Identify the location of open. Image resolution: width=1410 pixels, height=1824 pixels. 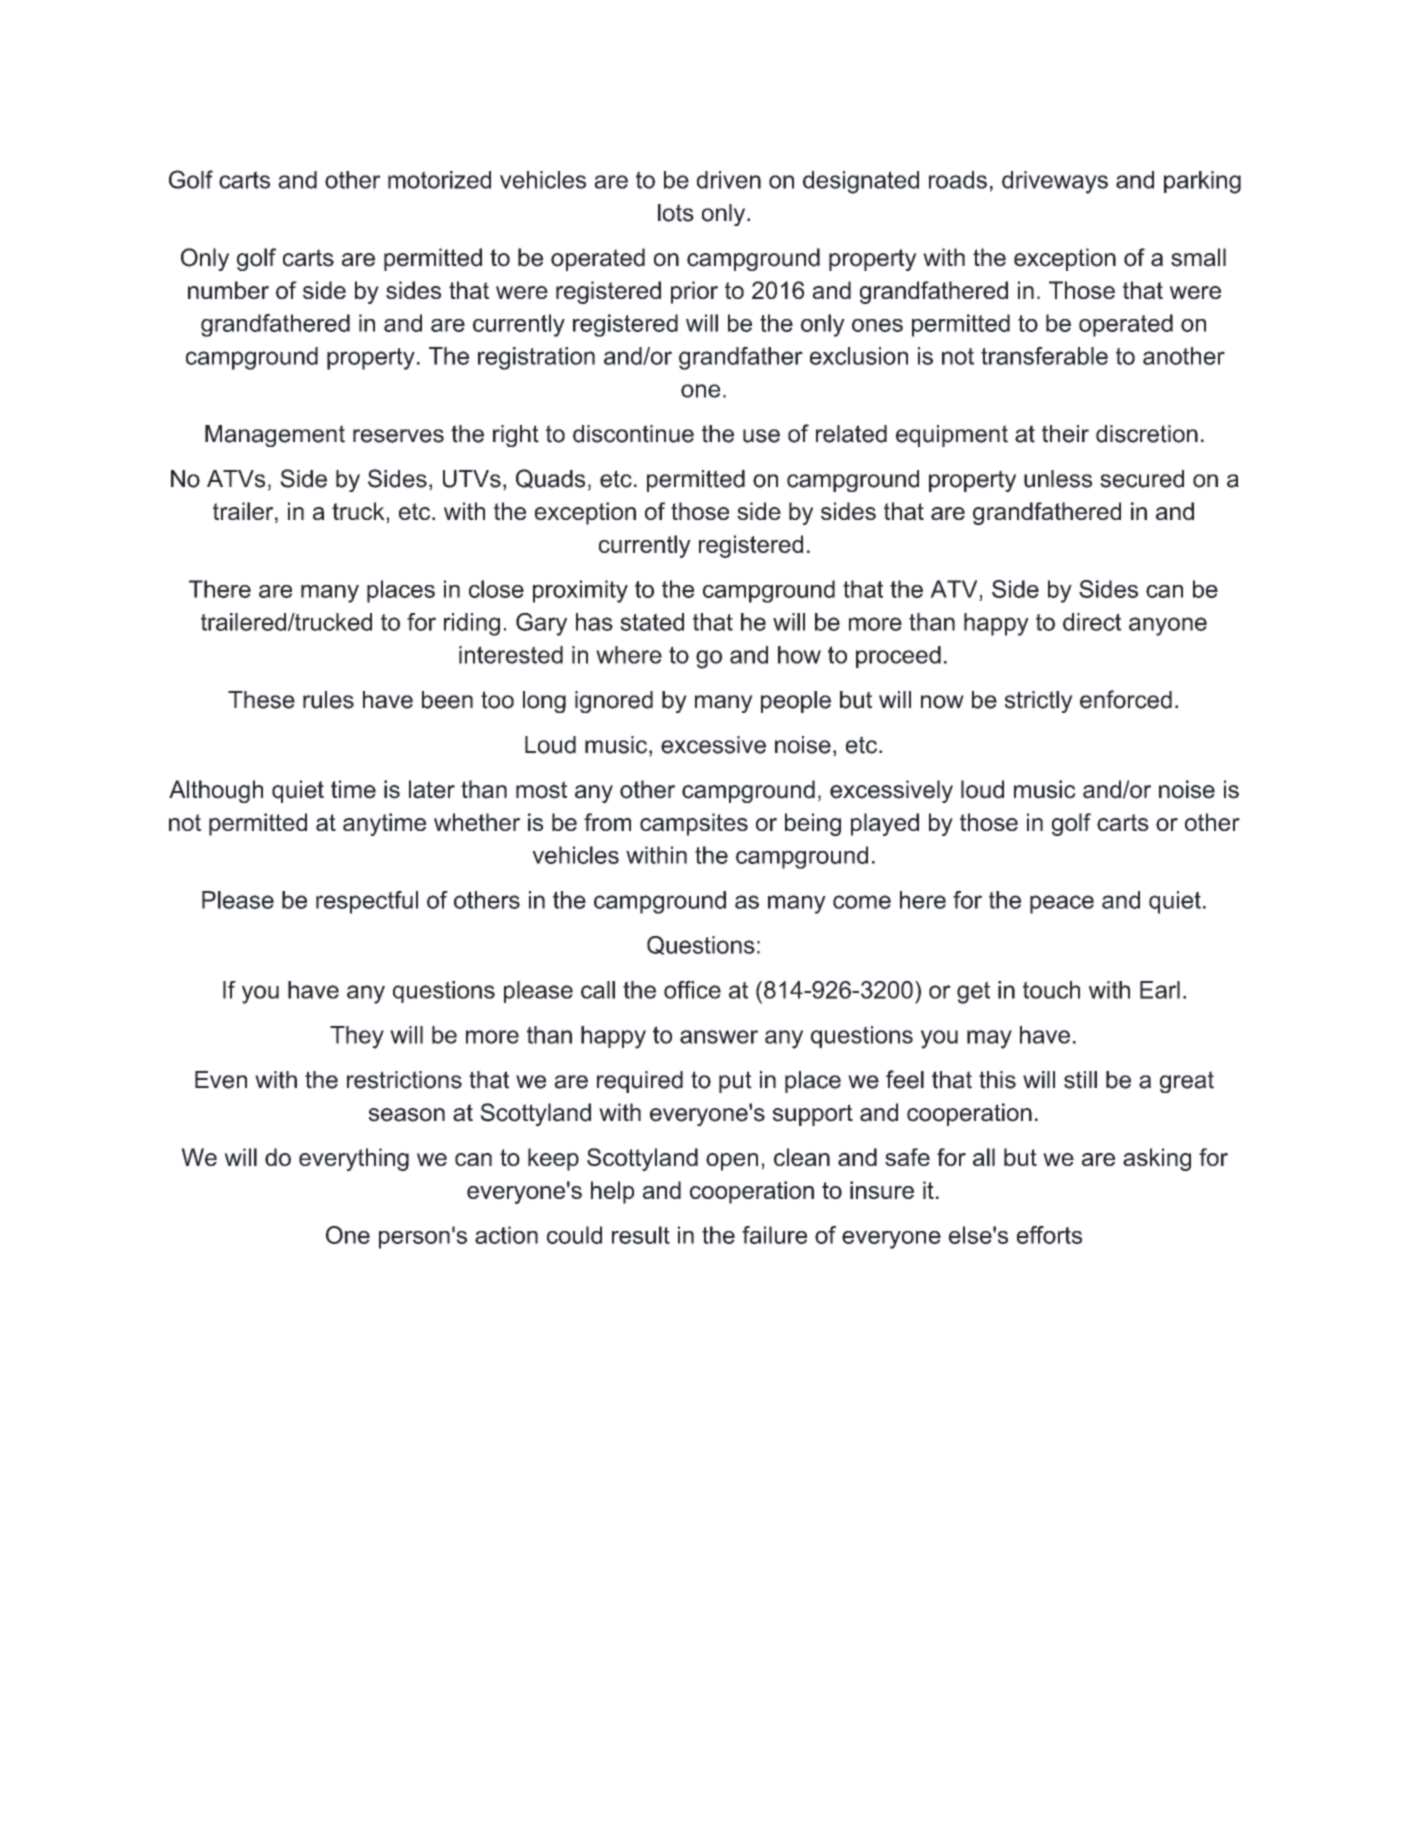
(732, 1162).
